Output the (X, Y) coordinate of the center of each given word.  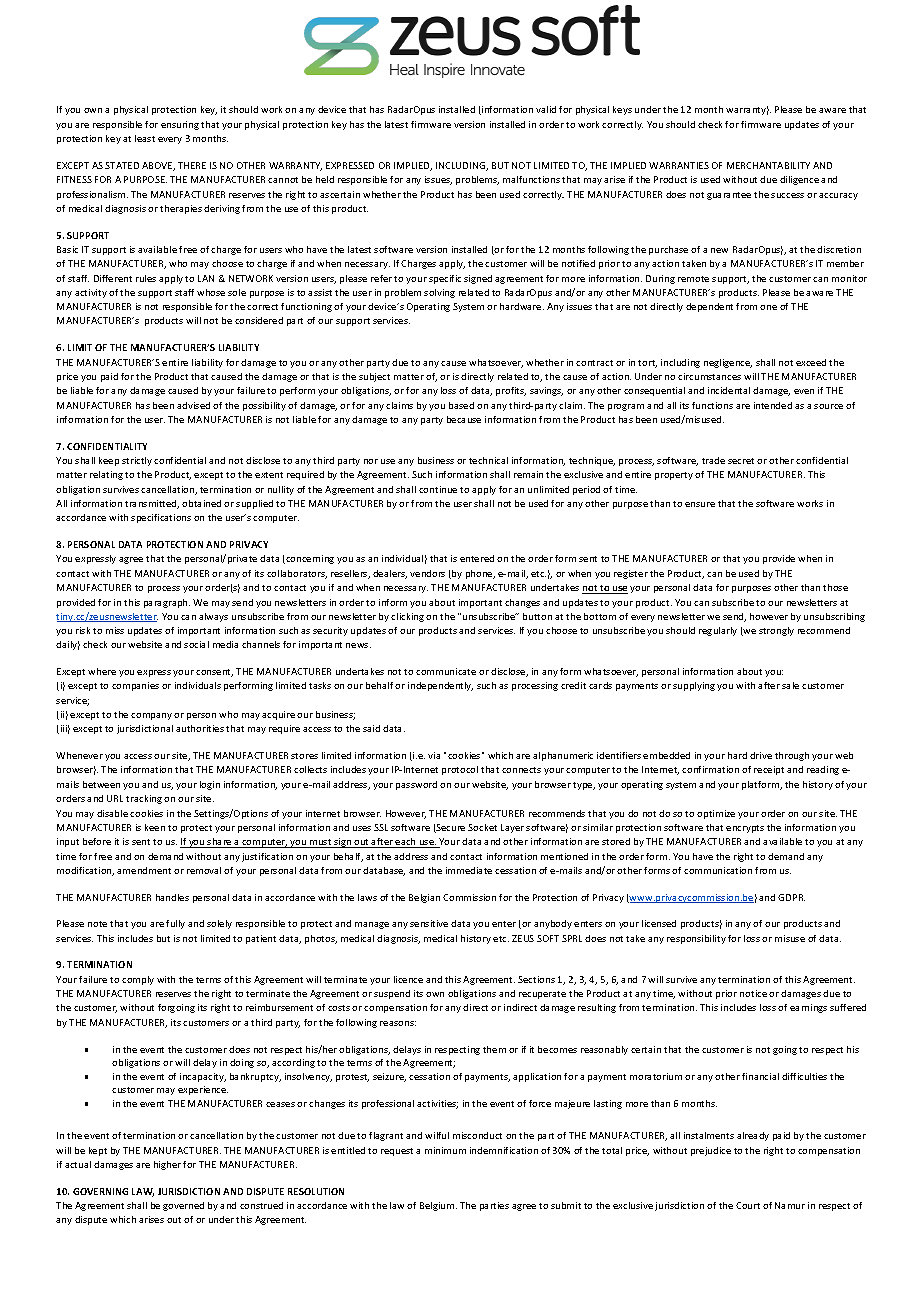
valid (546, 109)
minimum (445, 1150)
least (145, 138)
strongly (776, 631)
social (196, 644)
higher (167, 1165)
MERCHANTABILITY (768, 165)
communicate (446, 671)
